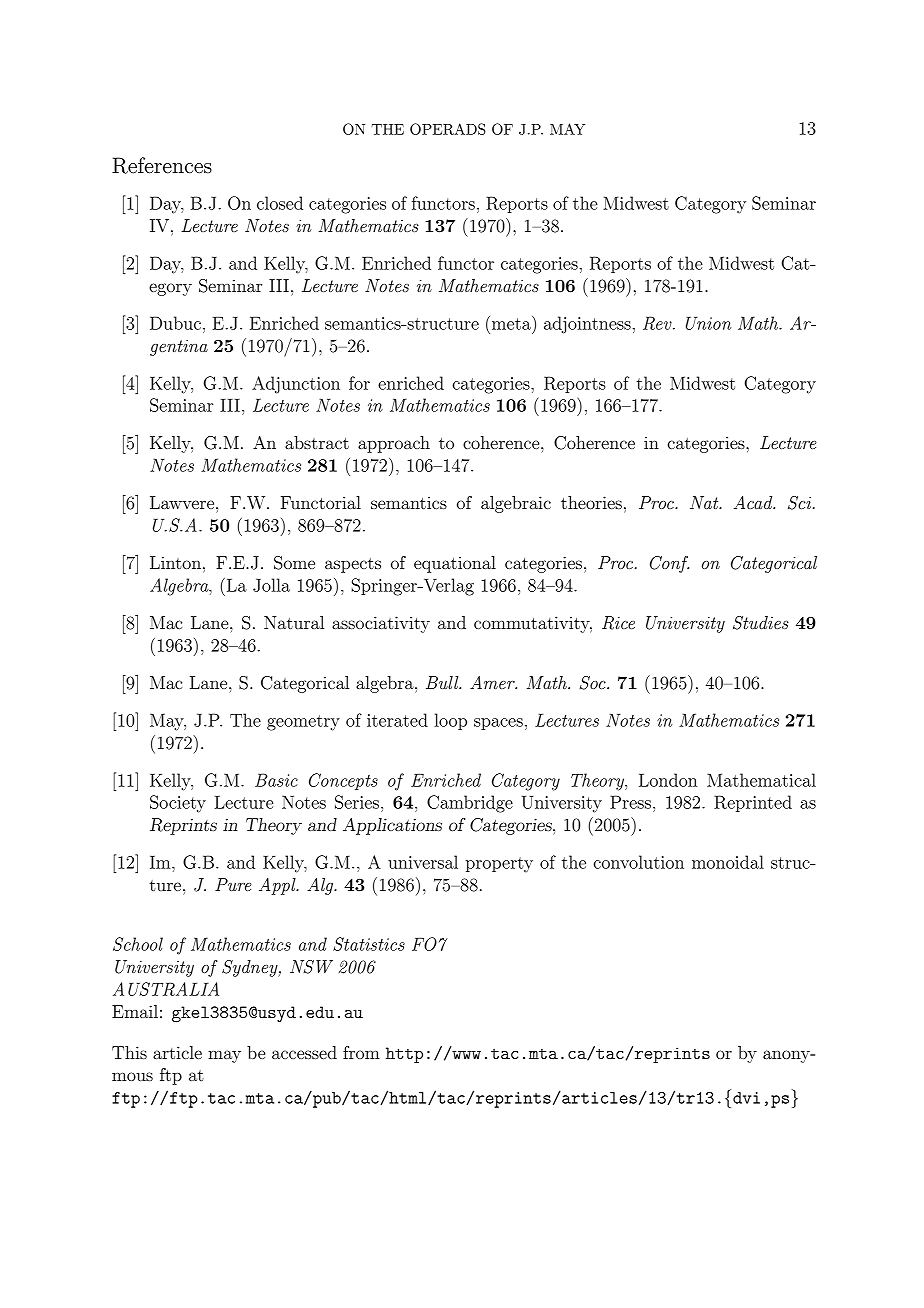 The image size is (924, 1308). What do you see at coordinates (658, 323) in the image?
I see `Rev` at bounding box center [658, 323].
